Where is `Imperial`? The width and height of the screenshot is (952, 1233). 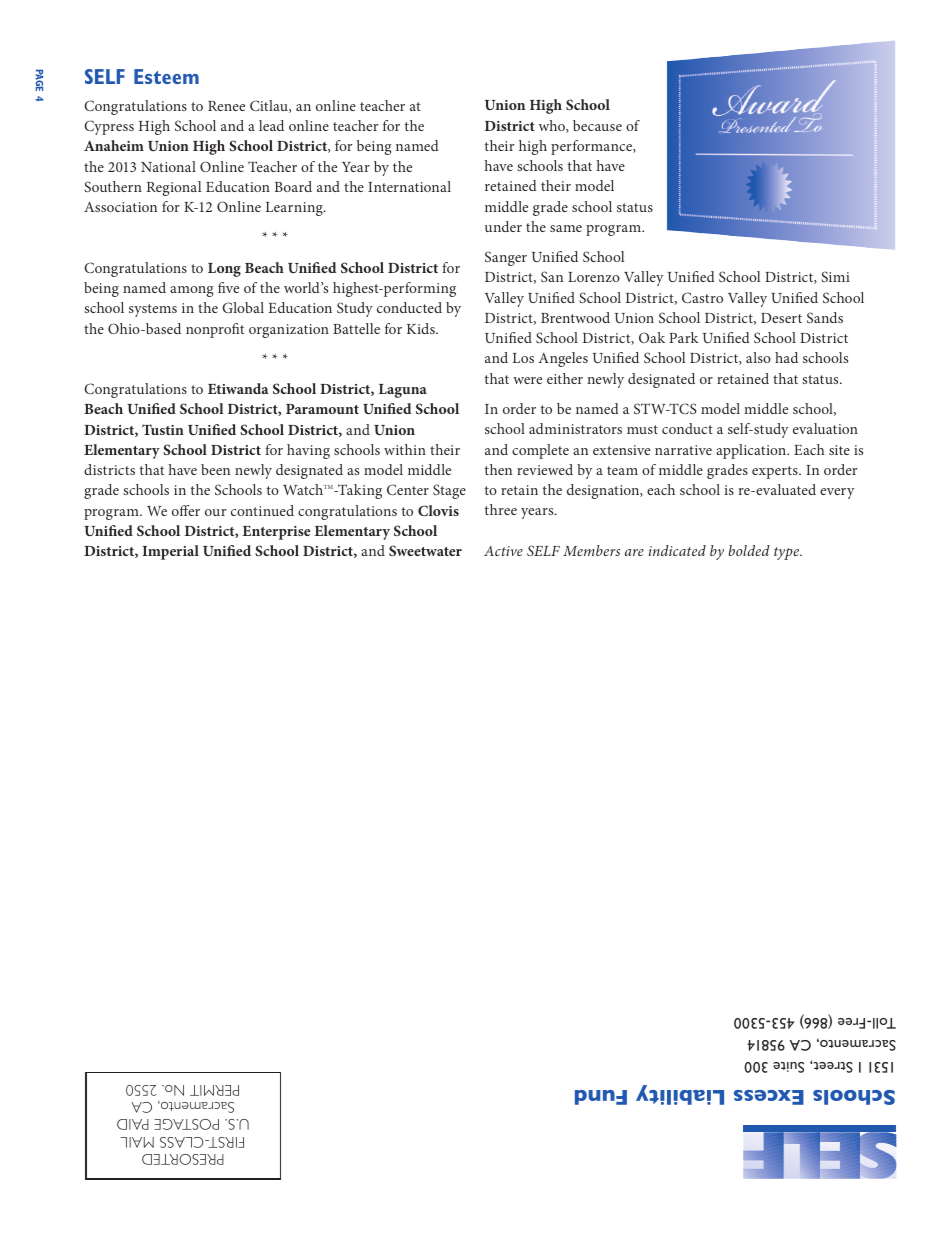 Imperial is located at coordinates (170, 552).
